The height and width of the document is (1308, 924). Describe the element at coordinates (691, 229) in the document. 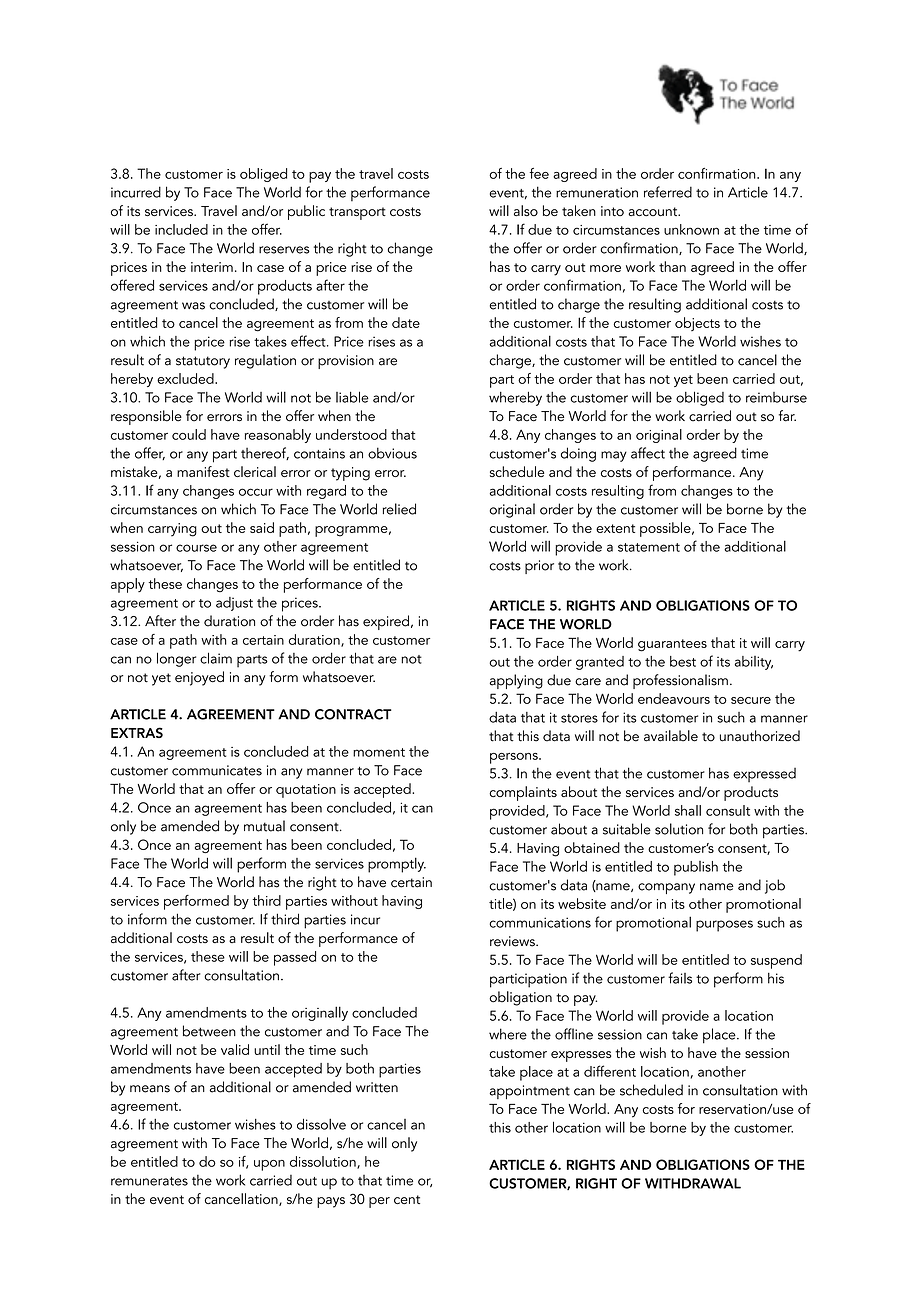

I see `unknown` at that location.
